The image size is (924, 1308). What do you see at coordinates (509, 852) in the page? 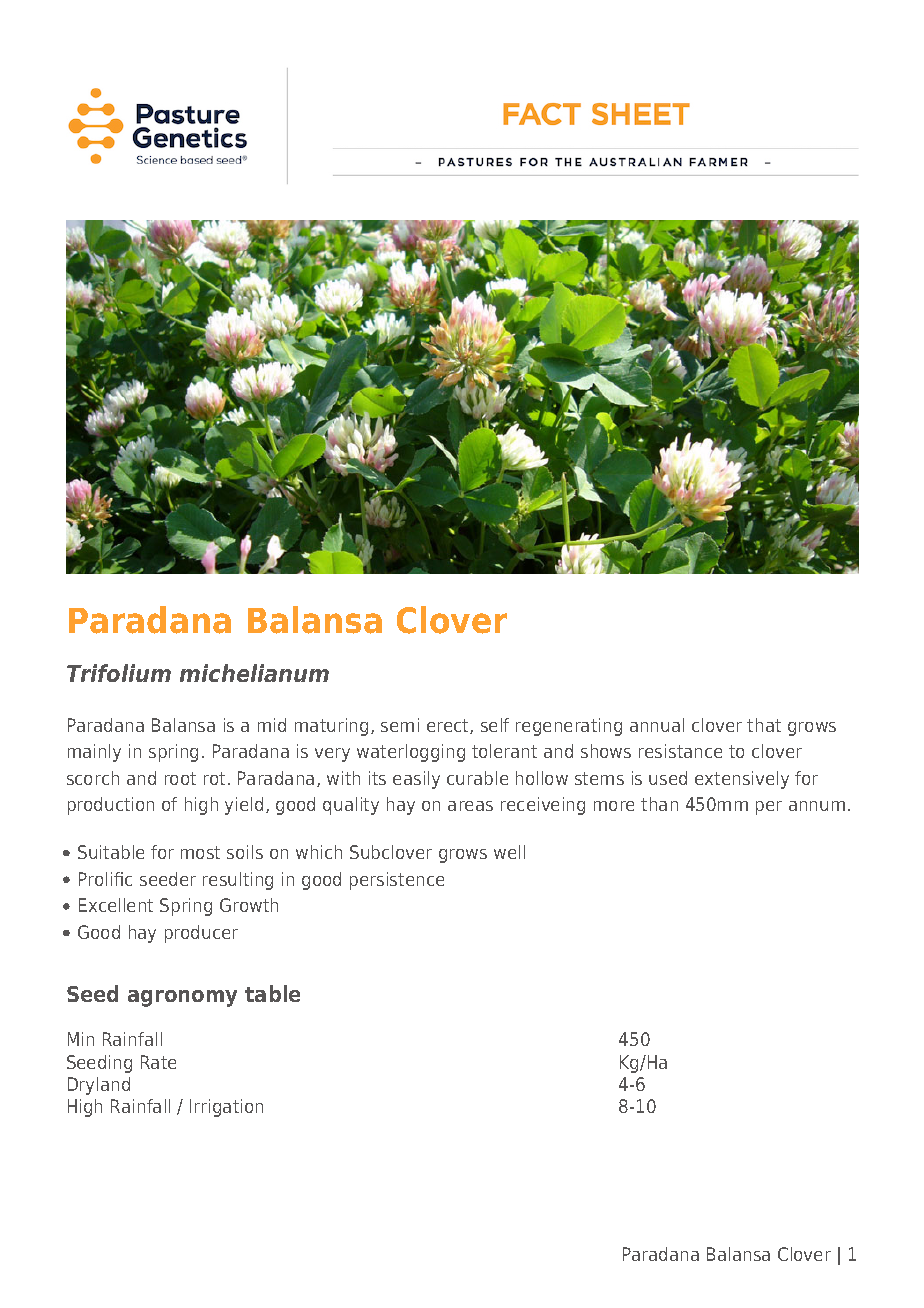
I see `well` at bounding box center [509, 852].
